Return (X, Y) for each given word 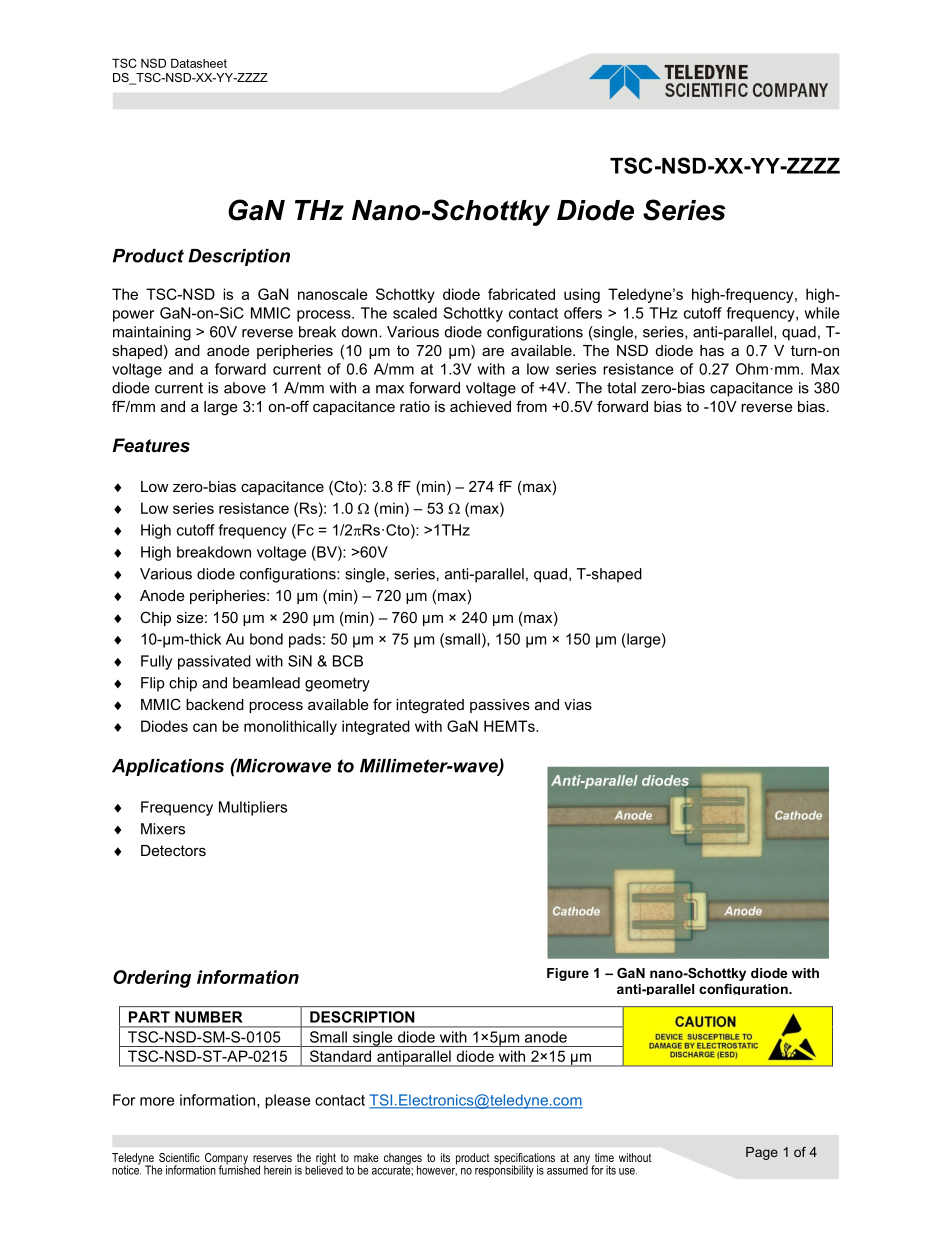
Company (225, 1160)
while (821, 313)
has (712, 350)
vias (578, 704)
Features (151, 445)
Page (762, 1153)
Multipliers (253, 808)
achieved (480, 406)
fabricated (521, 294)
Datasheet (199, 63)
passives (500, 706)
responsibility (504, 1170)
